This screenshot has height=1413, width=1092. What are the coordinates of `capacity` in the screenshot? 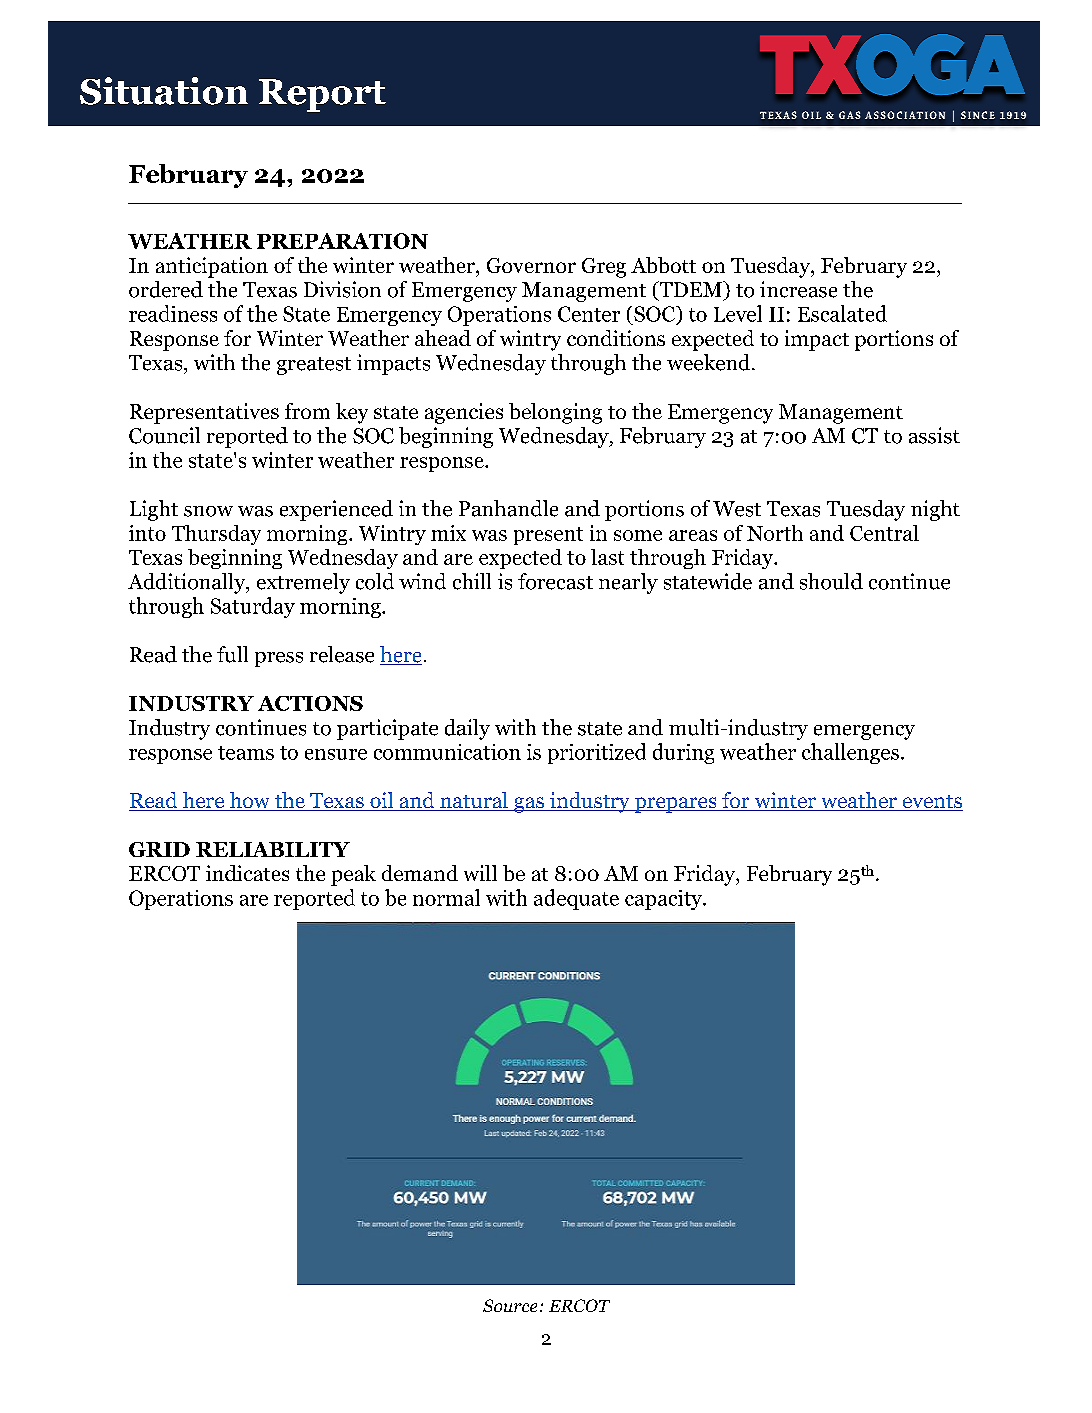 It's located at (664, 900).
